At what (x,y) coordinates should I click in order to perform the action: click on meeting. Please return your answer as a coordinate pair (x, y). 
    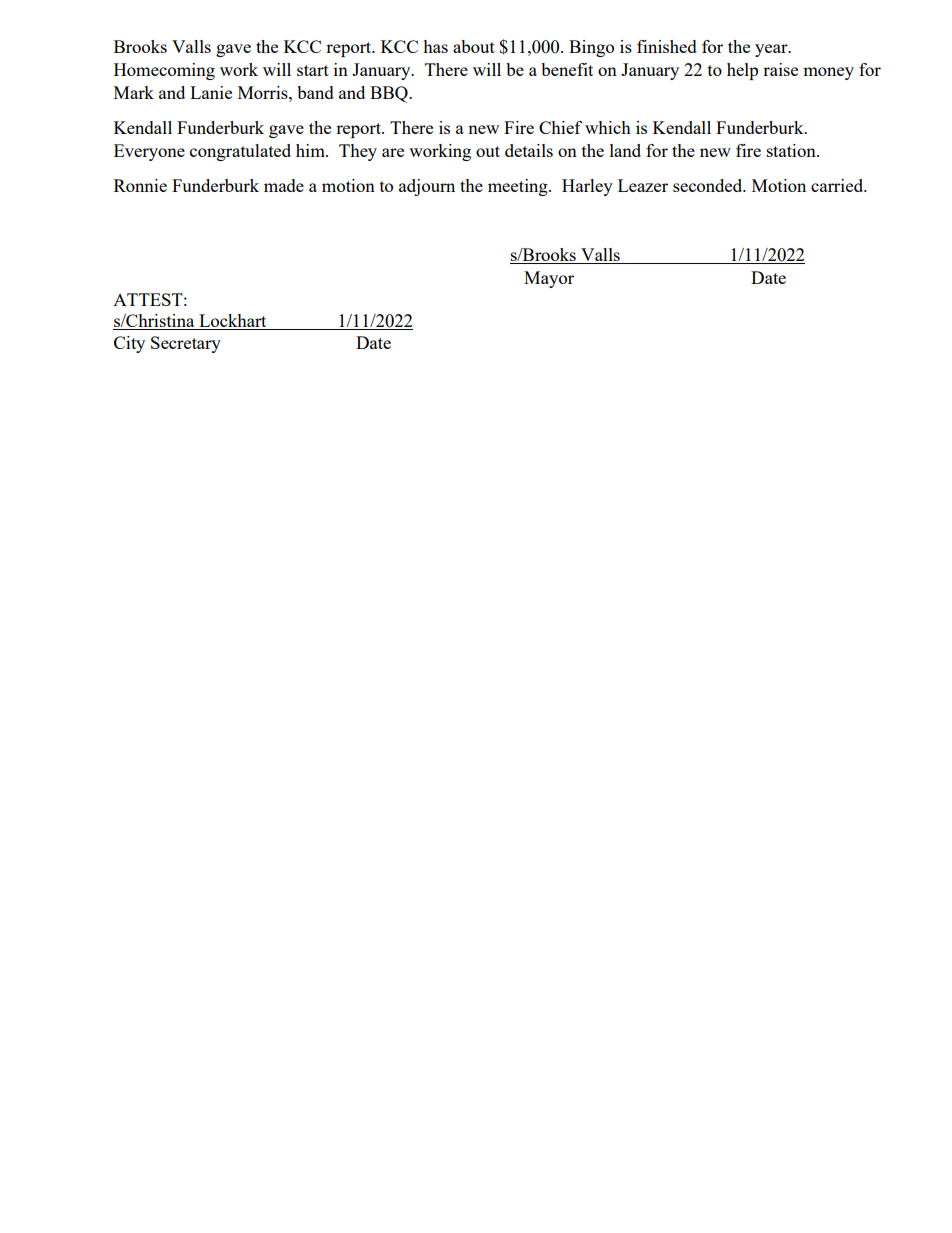
    Looking at the image, I should click on (519, 187).
